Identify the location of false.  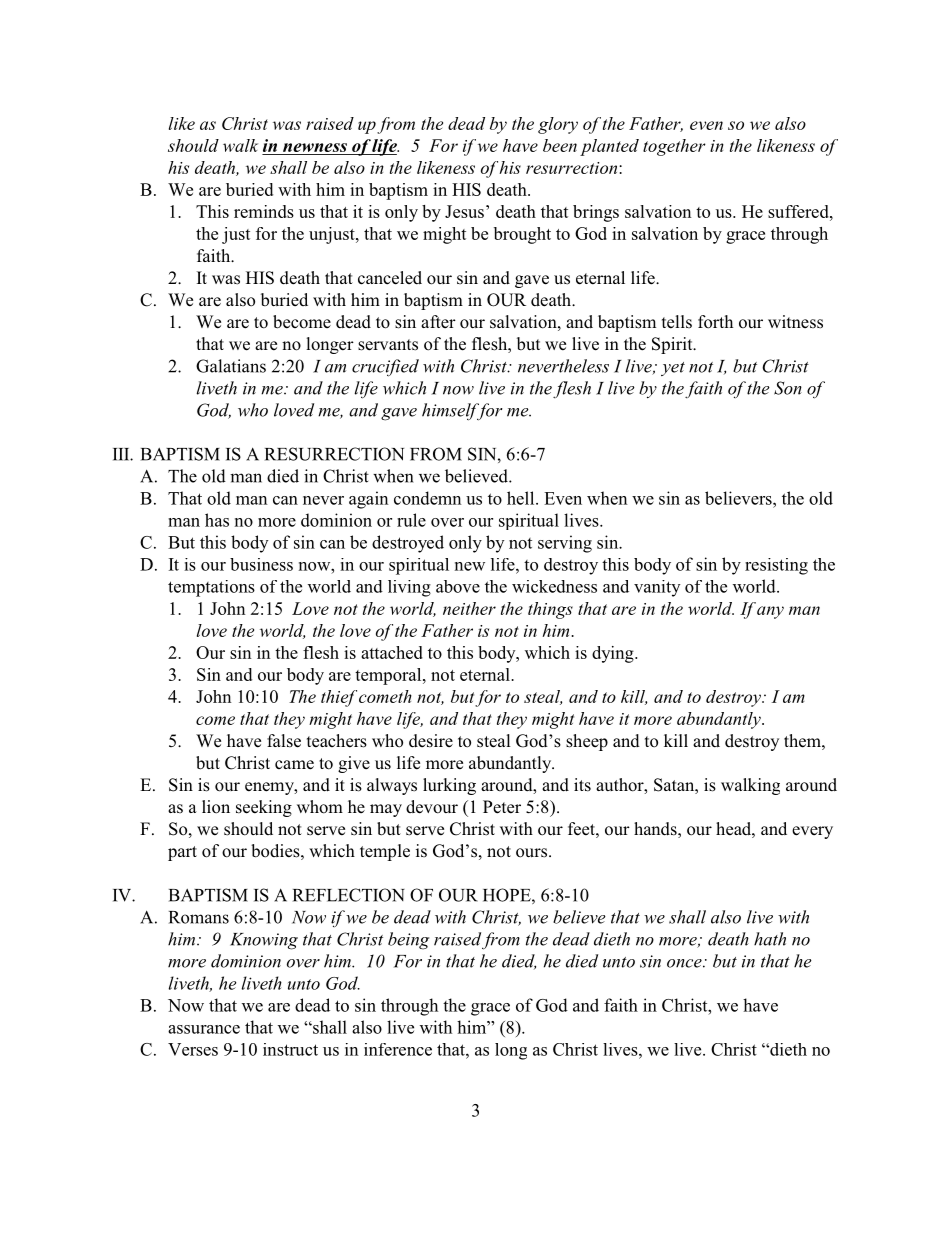
(284, 741).
